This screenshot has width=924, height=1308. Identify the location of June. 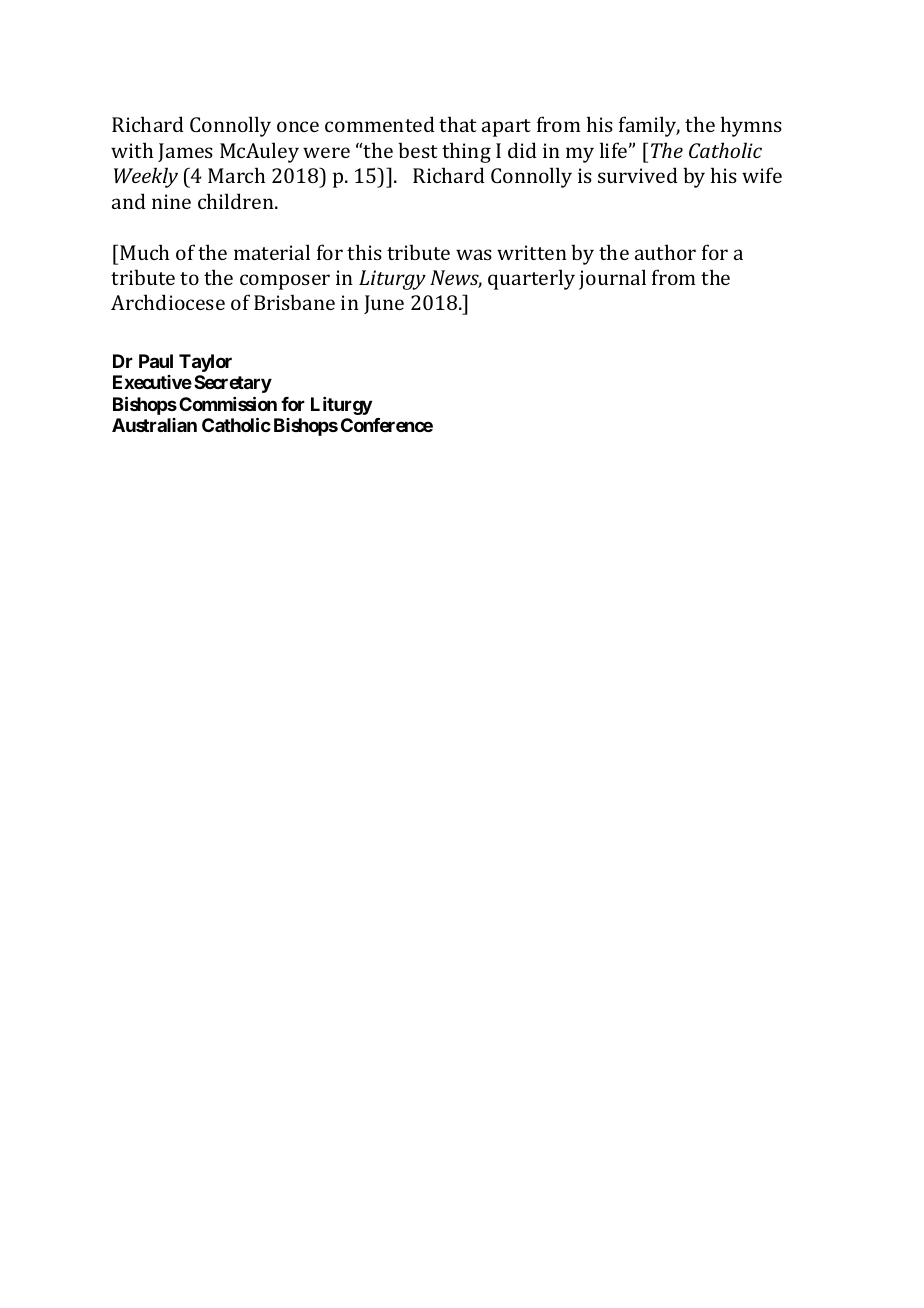
(384, 304).
